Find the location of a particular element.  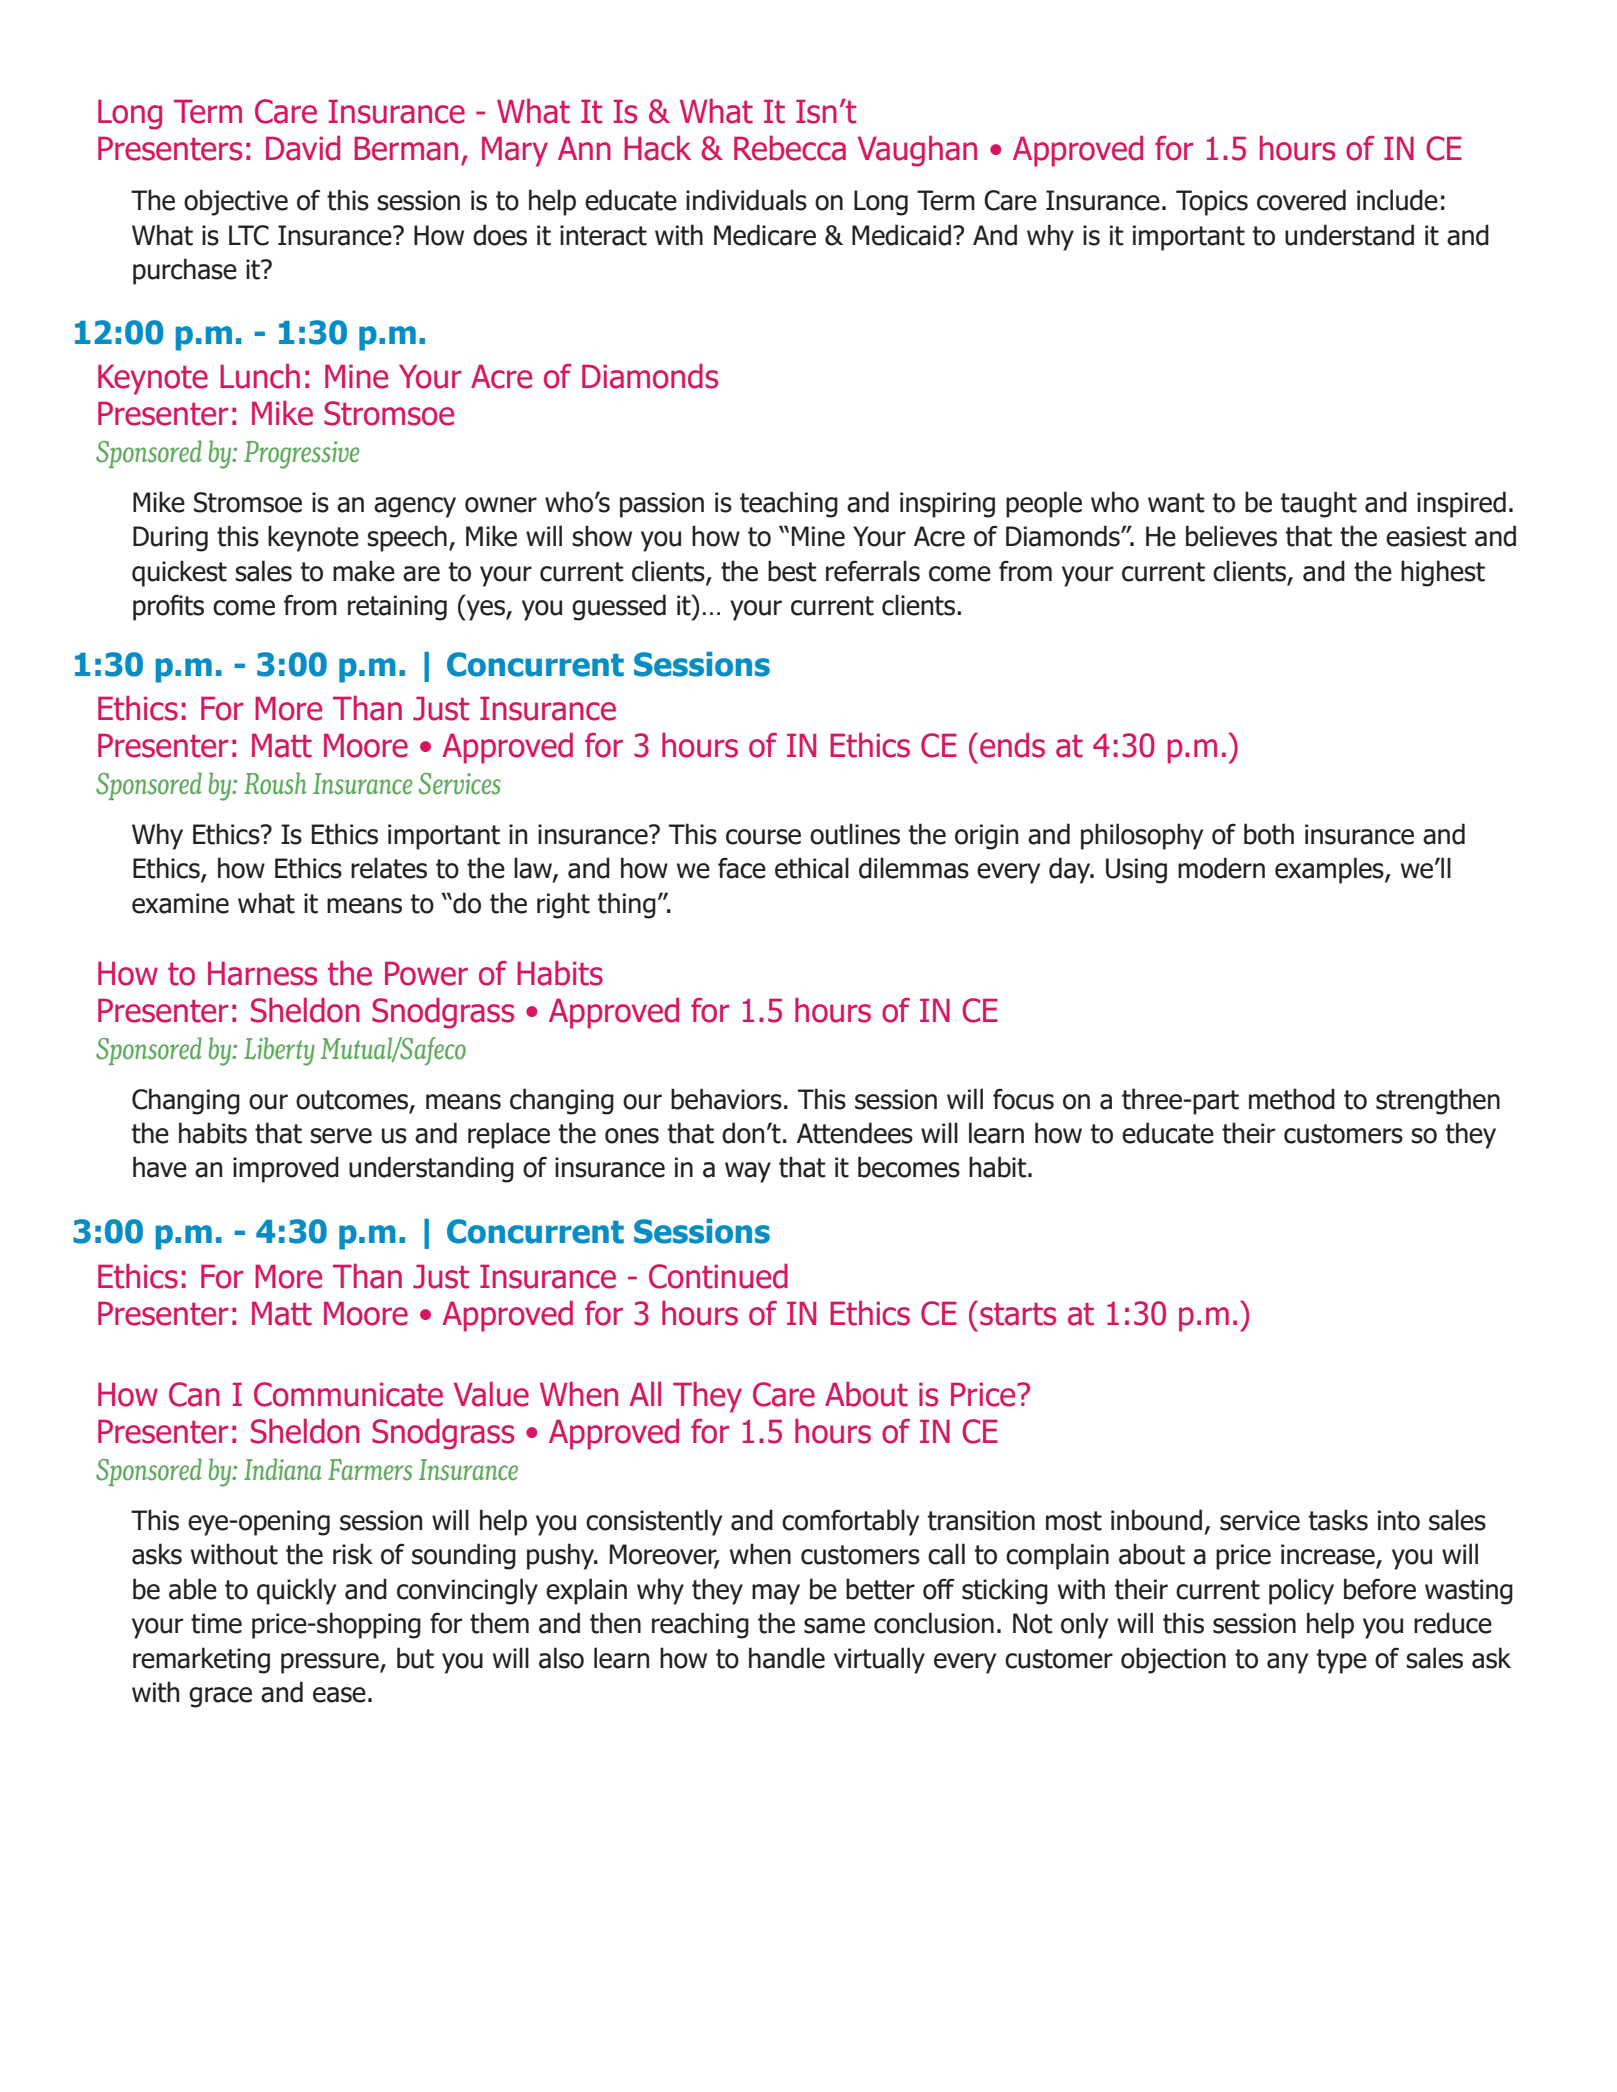

covered is located at coordinates (1301, 200).
